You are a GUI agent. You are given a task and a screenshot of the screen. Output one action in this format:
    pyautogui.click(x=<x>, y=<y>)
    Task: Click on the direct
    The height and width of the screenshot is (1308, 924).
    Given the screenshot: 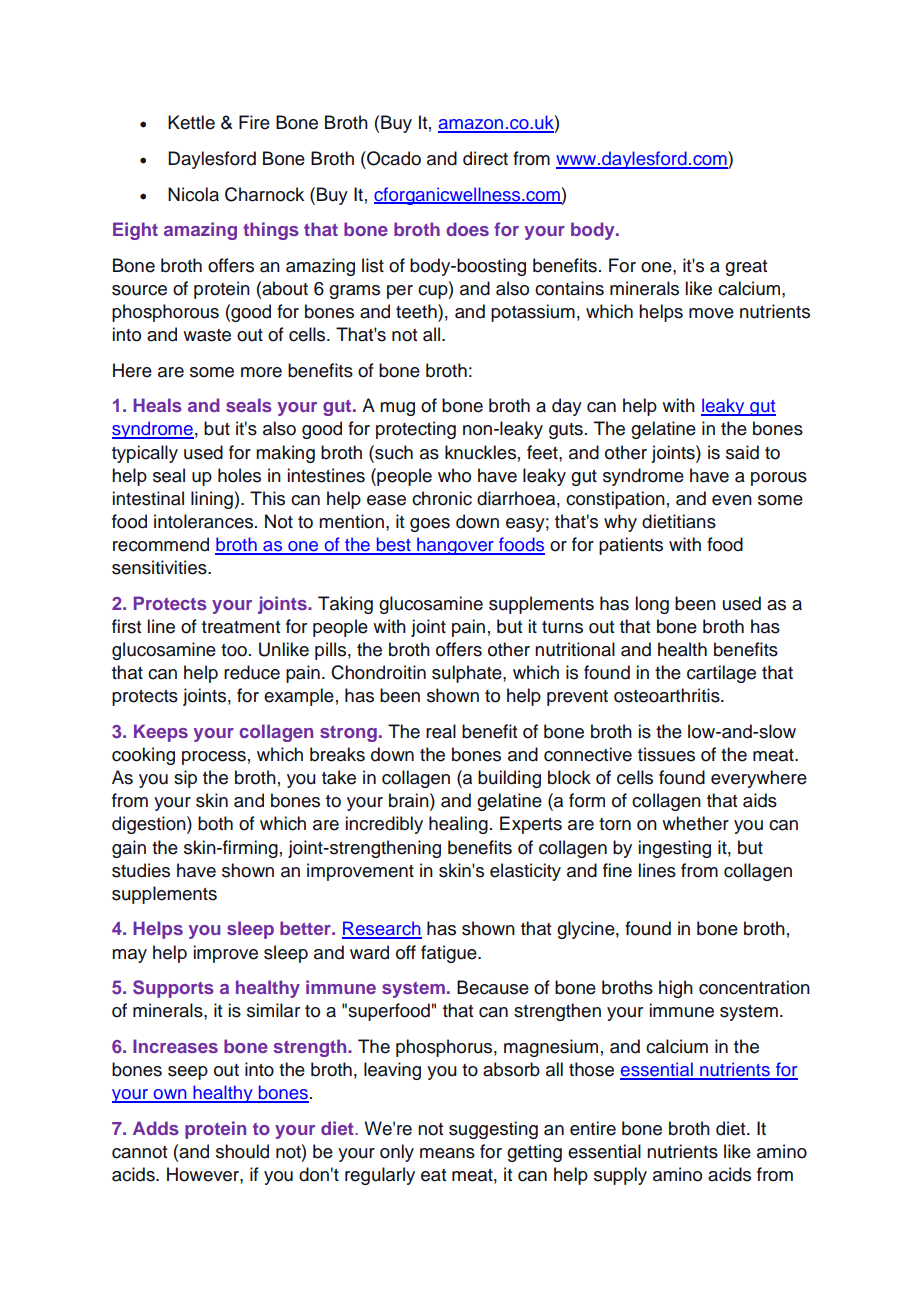 What is the action you would take?
    pyautogui.click(x=485, y=158)
